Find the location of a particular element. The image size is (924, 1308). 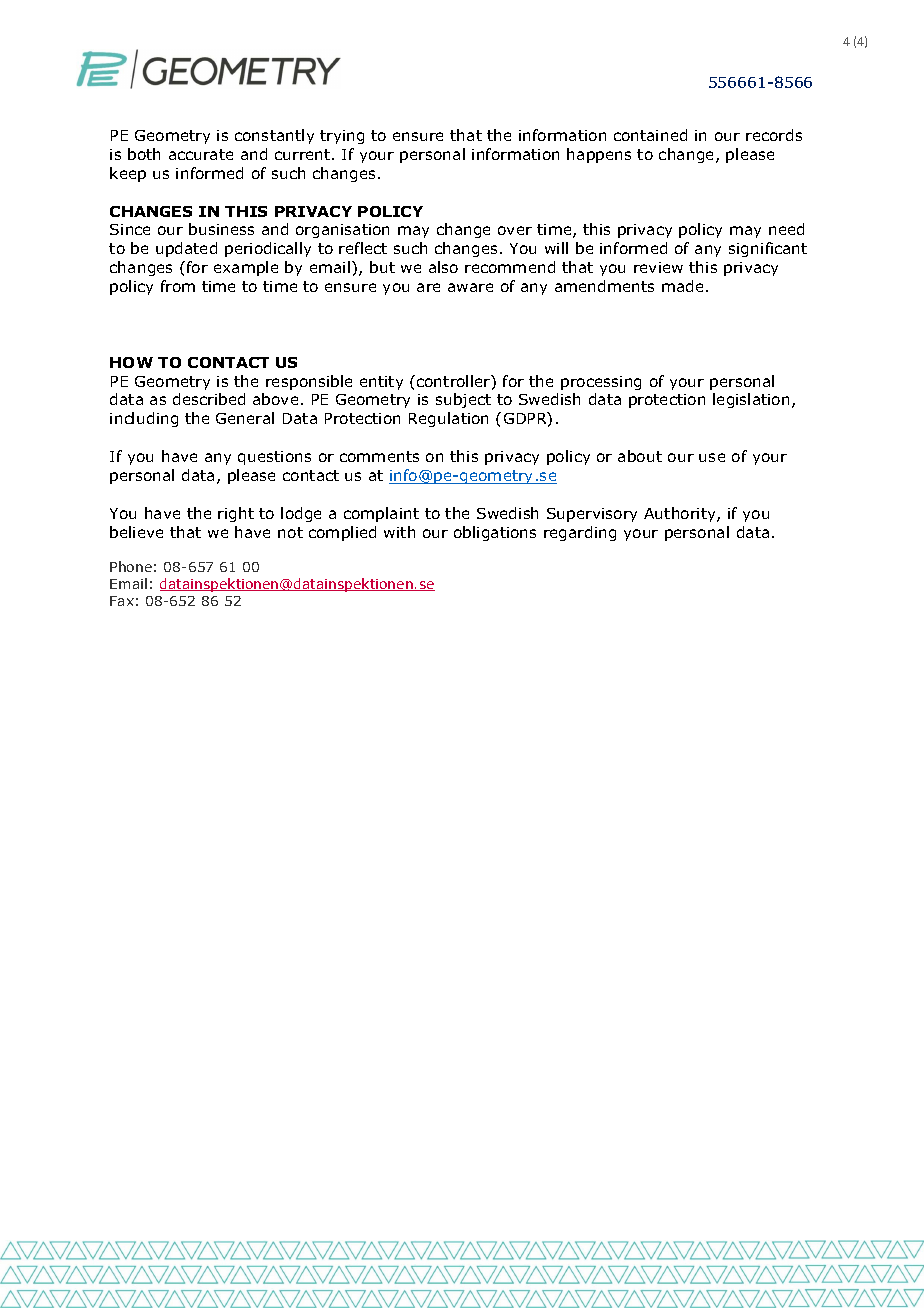

legislation is located at coordinates (751, 400).
